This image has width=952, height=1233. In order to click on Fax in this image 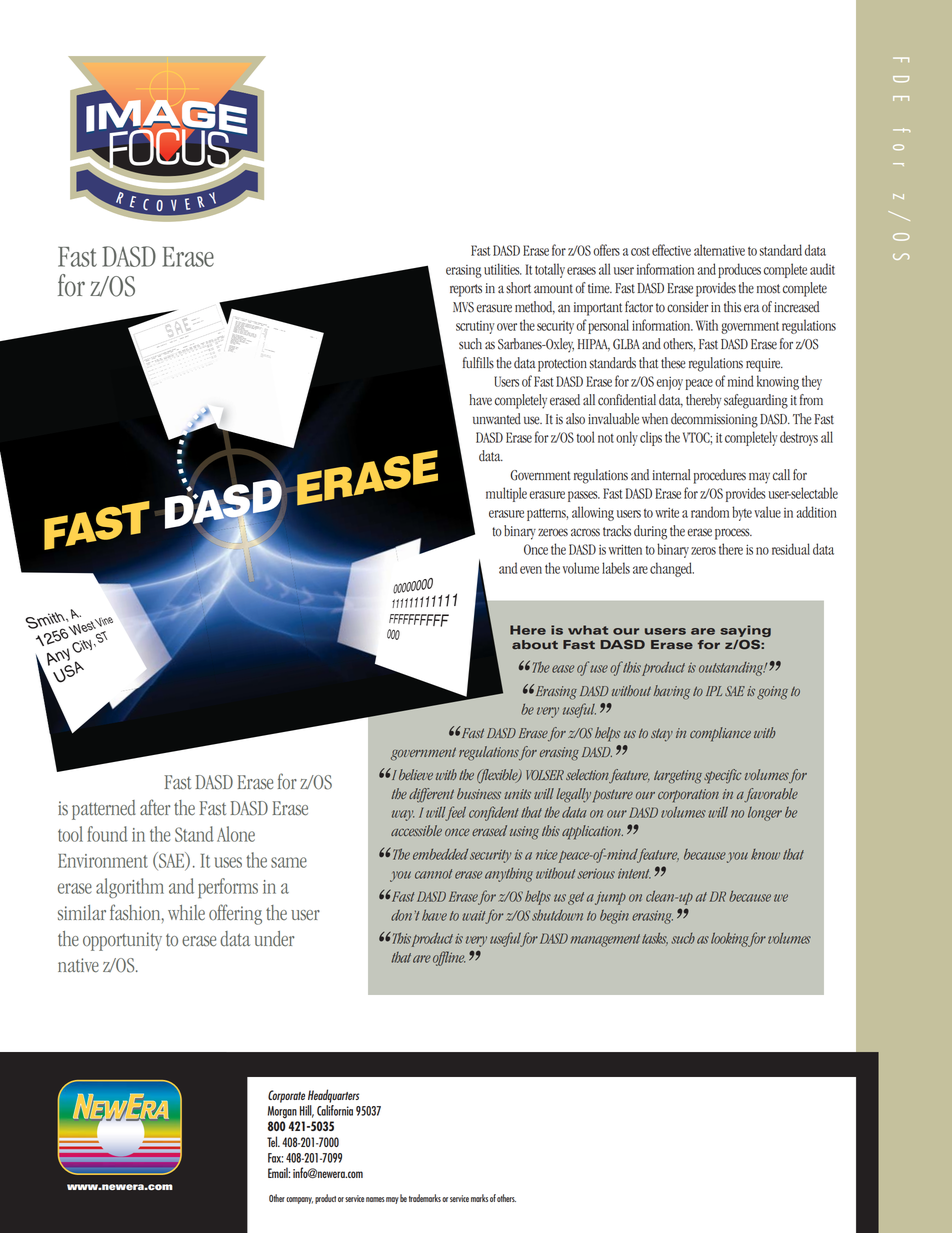, I will do `click(275, 1158)`.
